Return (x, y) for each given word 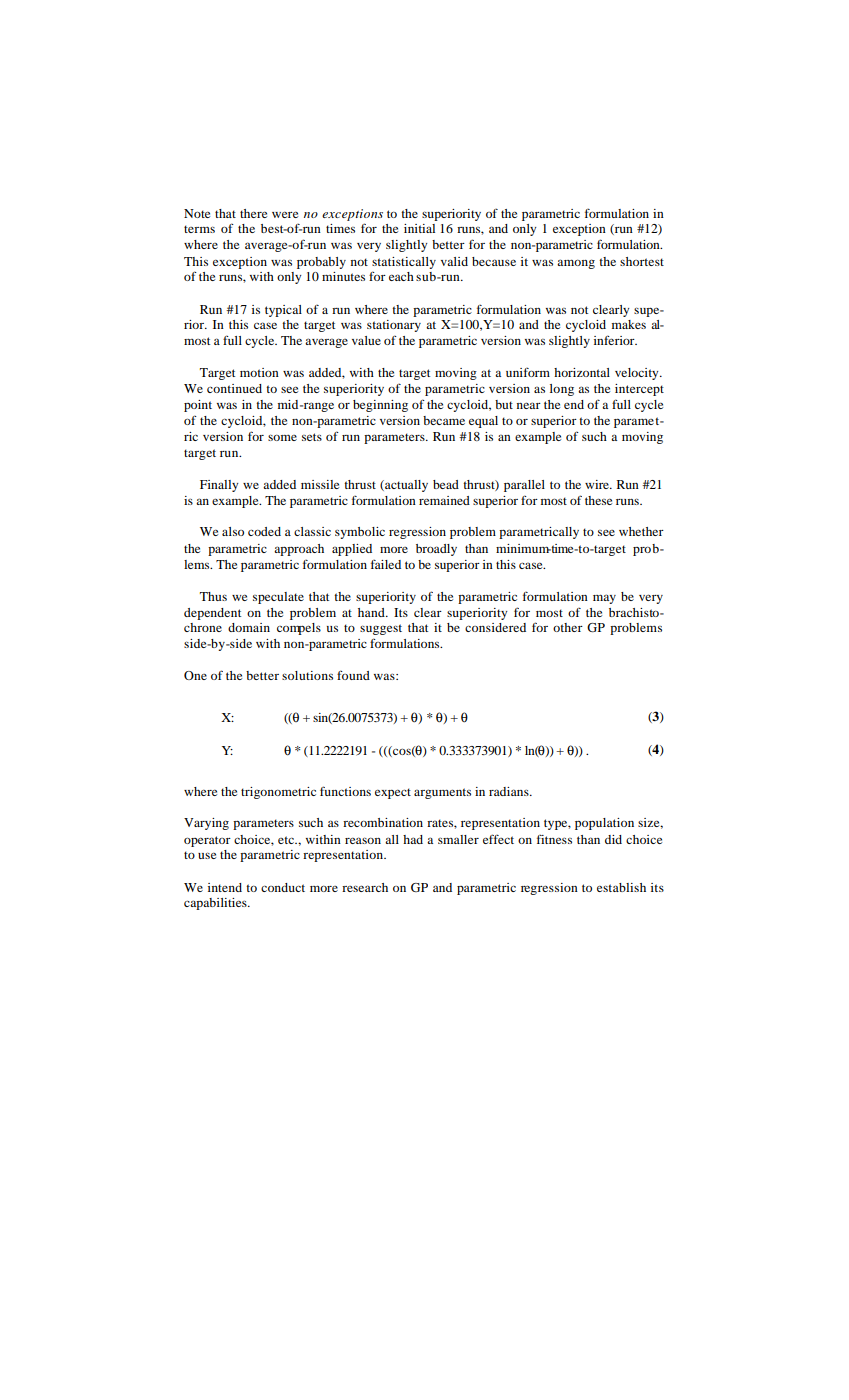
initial (419, 228)
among (576, 264)
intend (225, 887)
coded (264, 531)
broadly (436, 550)
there (253, 213)
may (604, 599)
